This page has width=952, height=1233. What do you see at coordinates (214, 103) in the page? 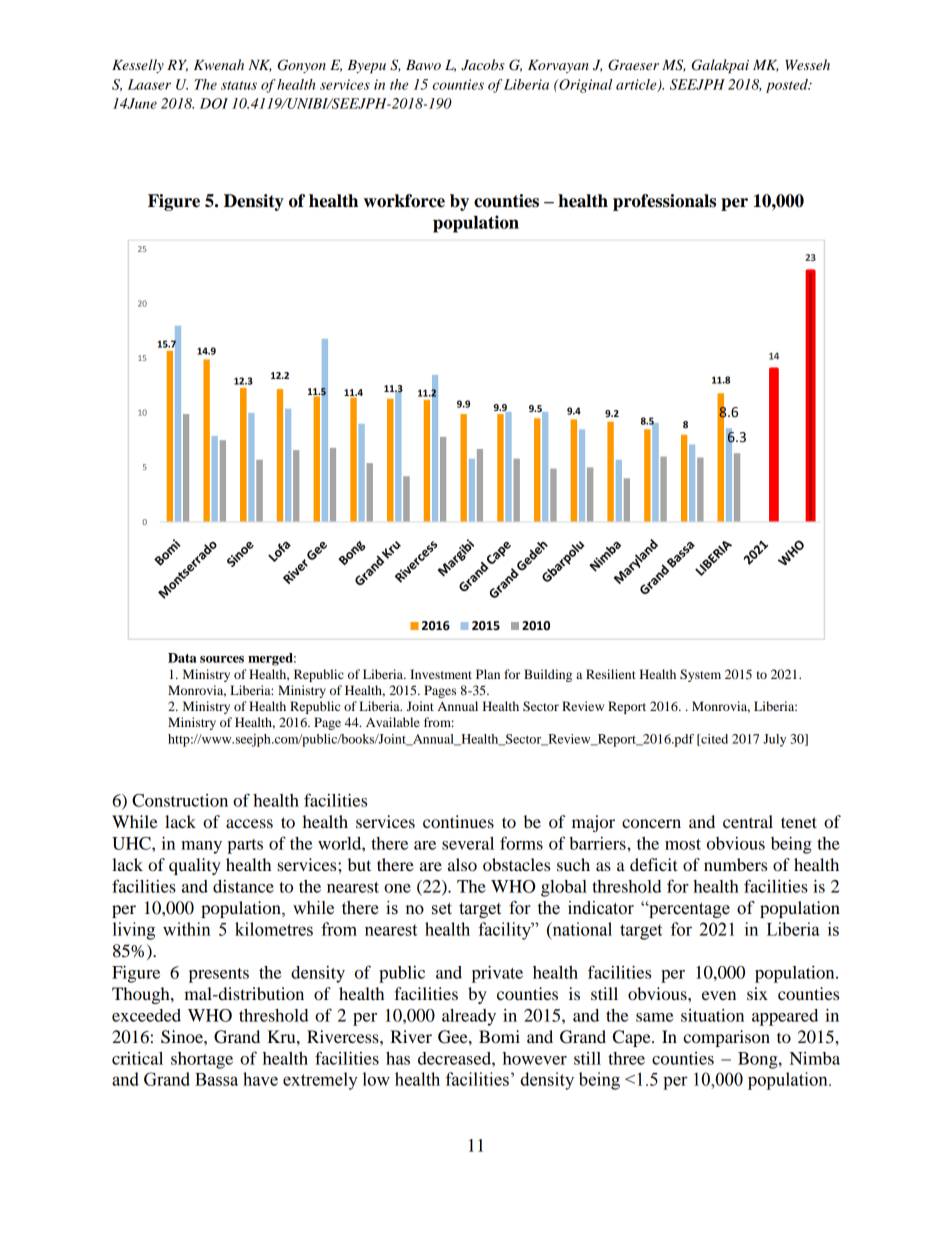
I see `DOI` at bounding box center [214, 103].
